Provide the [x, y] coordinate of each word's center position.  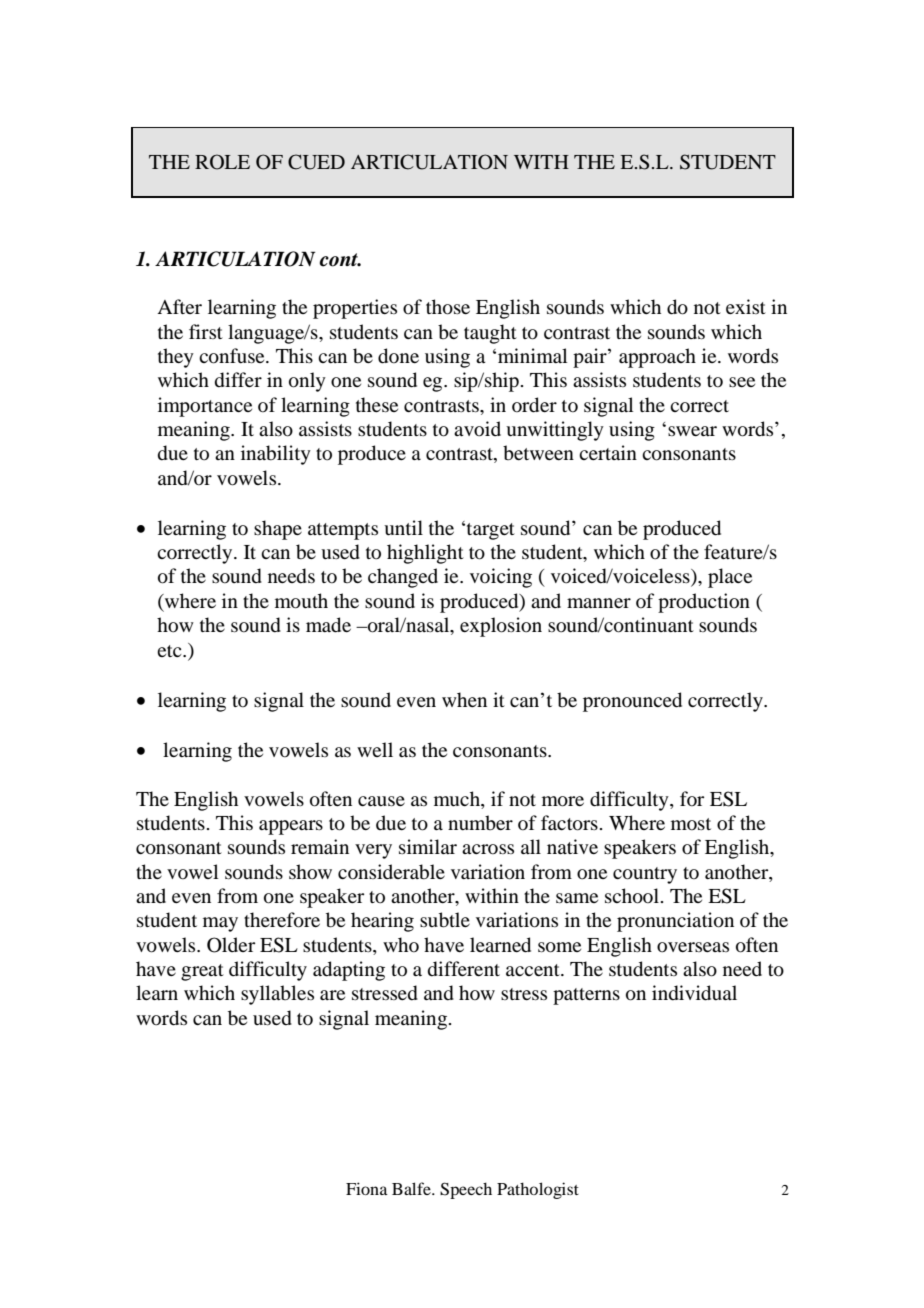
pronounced [632, 702]
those [448, 307]
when [464, 699]
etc [170, 651]
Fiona [367, 1188]
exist [746, 306]
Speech [466, 1190]
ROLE [222, 162]
